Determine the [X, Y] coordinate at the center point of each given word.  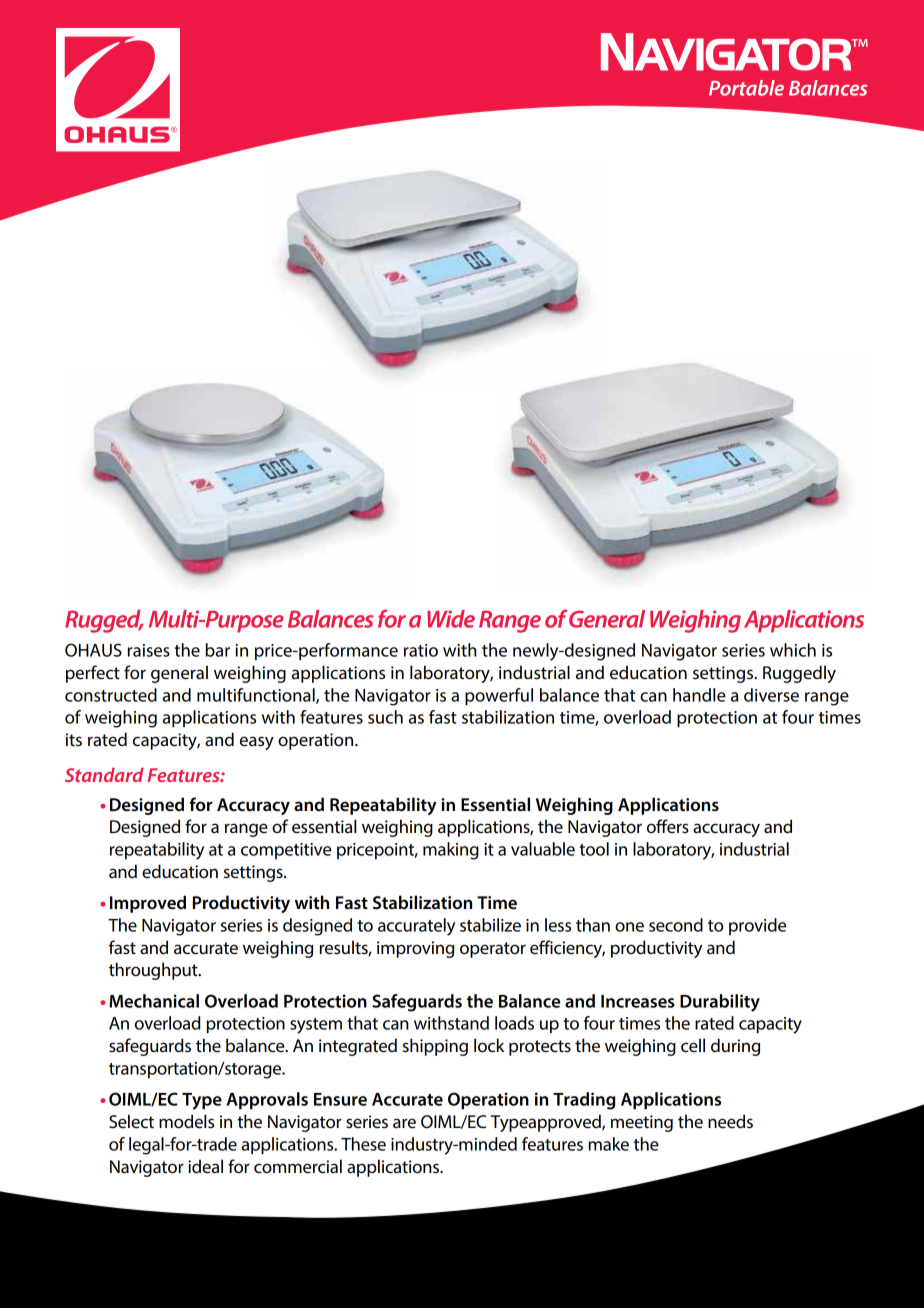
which [793, 650]
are [404, 1123]
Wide [451, 619]
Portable [746, 88]
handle [699, 695]
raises [149, 650]
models [186, 1121]
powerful [499, 697]
